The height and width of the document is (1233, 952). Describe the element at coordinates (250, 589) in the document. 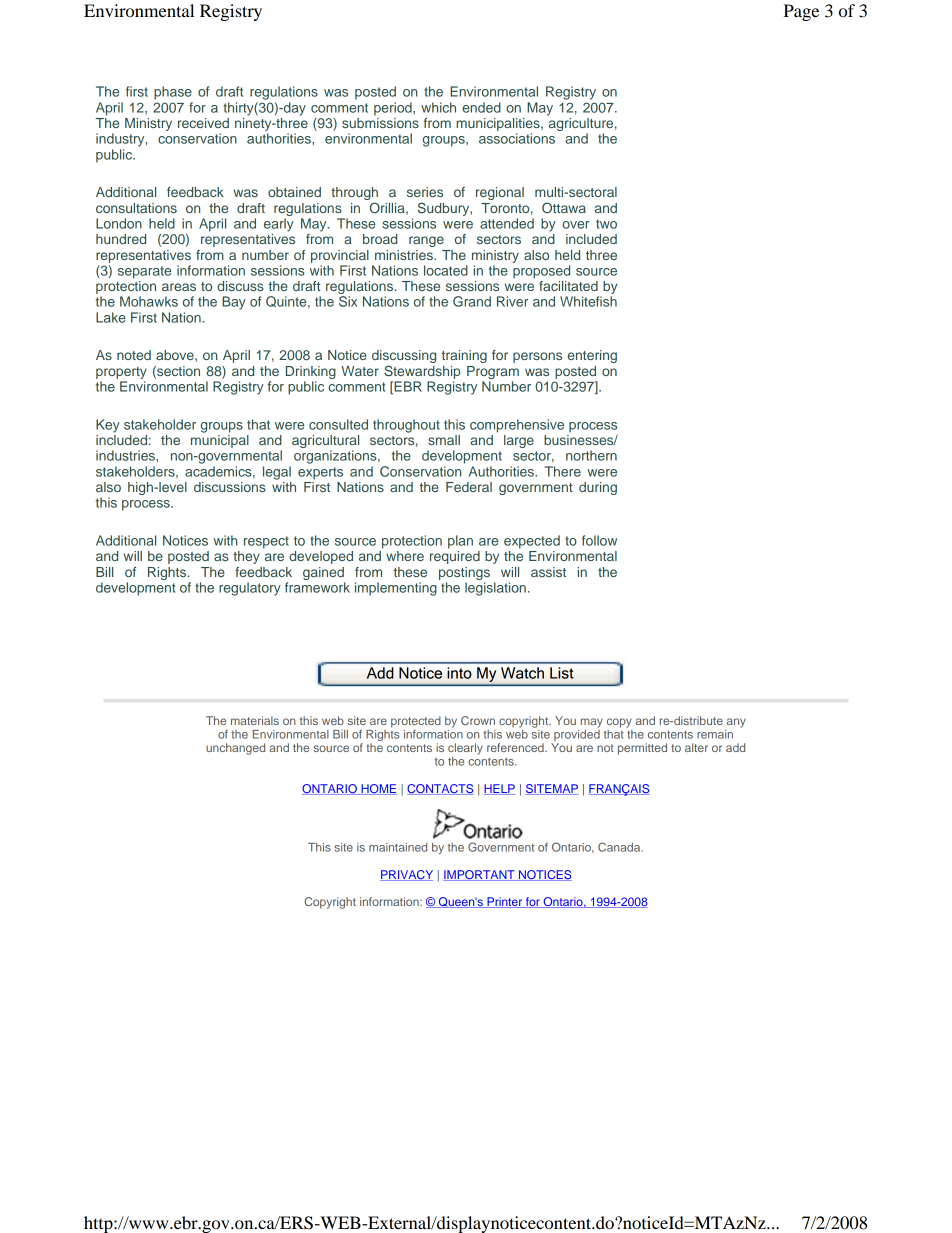

I see `regulatory` at that location.
